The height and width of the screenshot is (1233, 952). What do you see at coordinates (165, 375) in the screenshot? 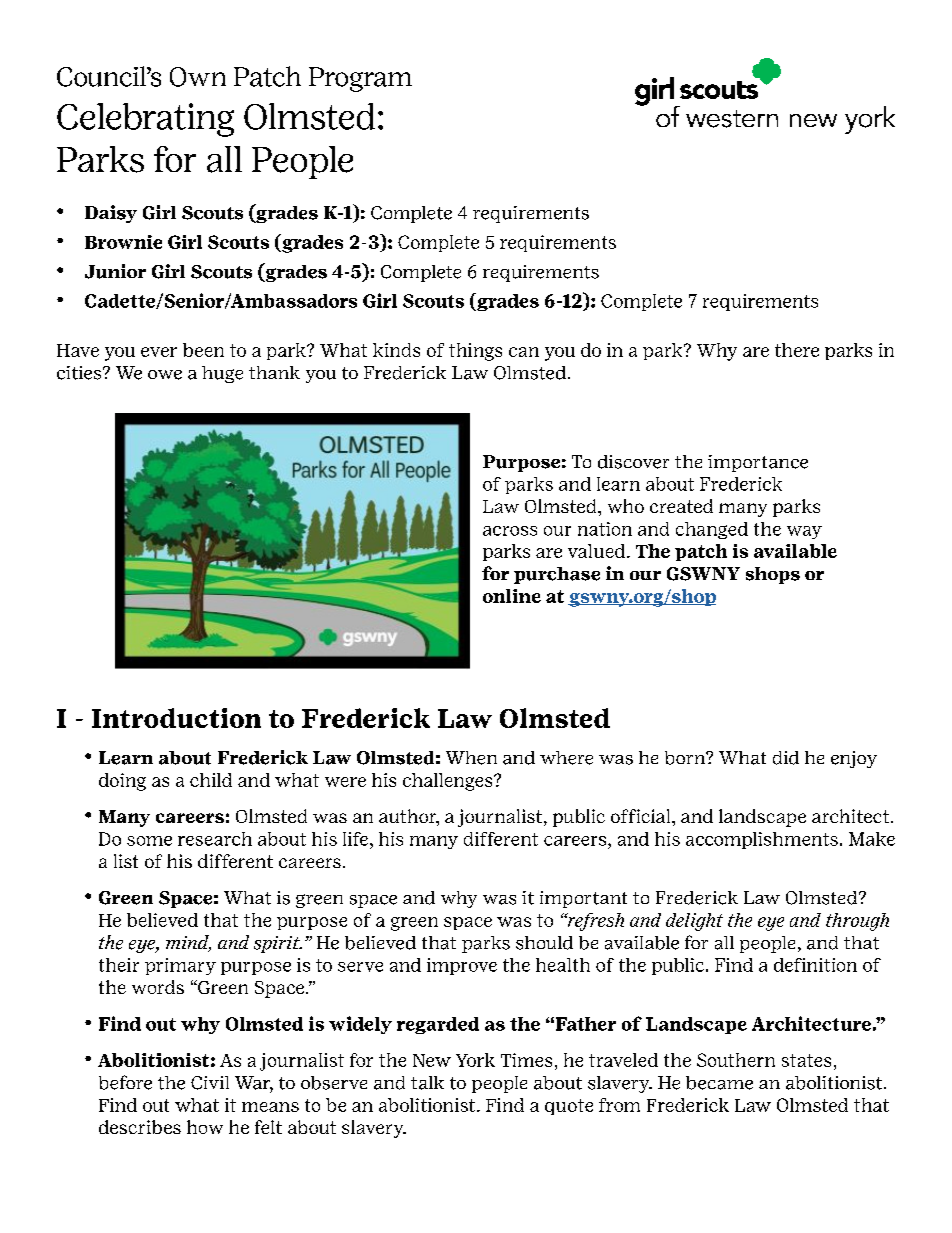
I see `owe` at bounding box center [165, 375].
